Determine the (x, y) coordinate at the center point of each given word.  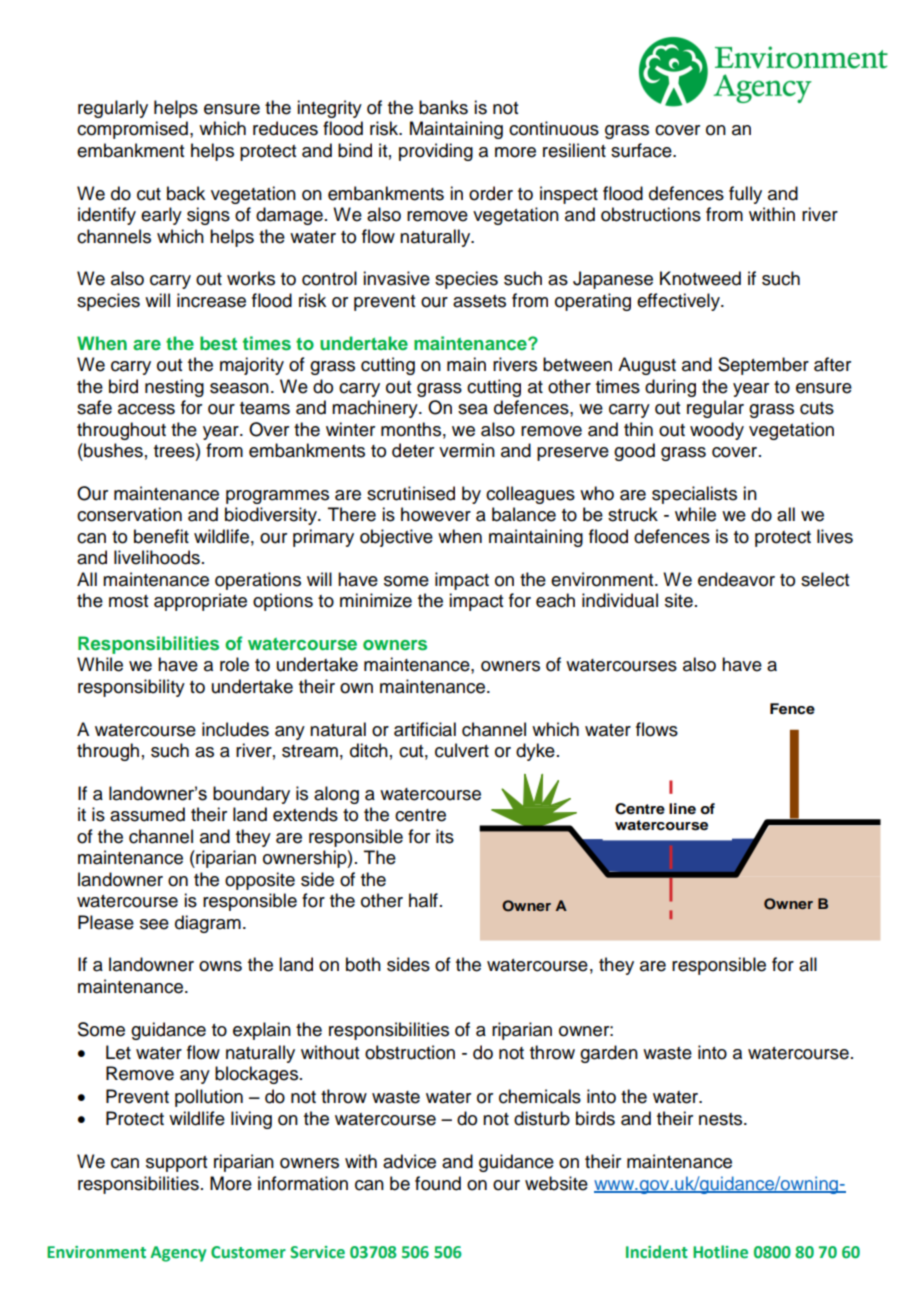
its (445, 836)
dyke (535, 752)
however (436, 514)
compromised (132, 130)
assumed (147, 814)
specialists (694, 495)
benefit (161, 536)
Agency (178, 1254)
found (438, 1183)
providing (436, 152)
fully (745, 195)
